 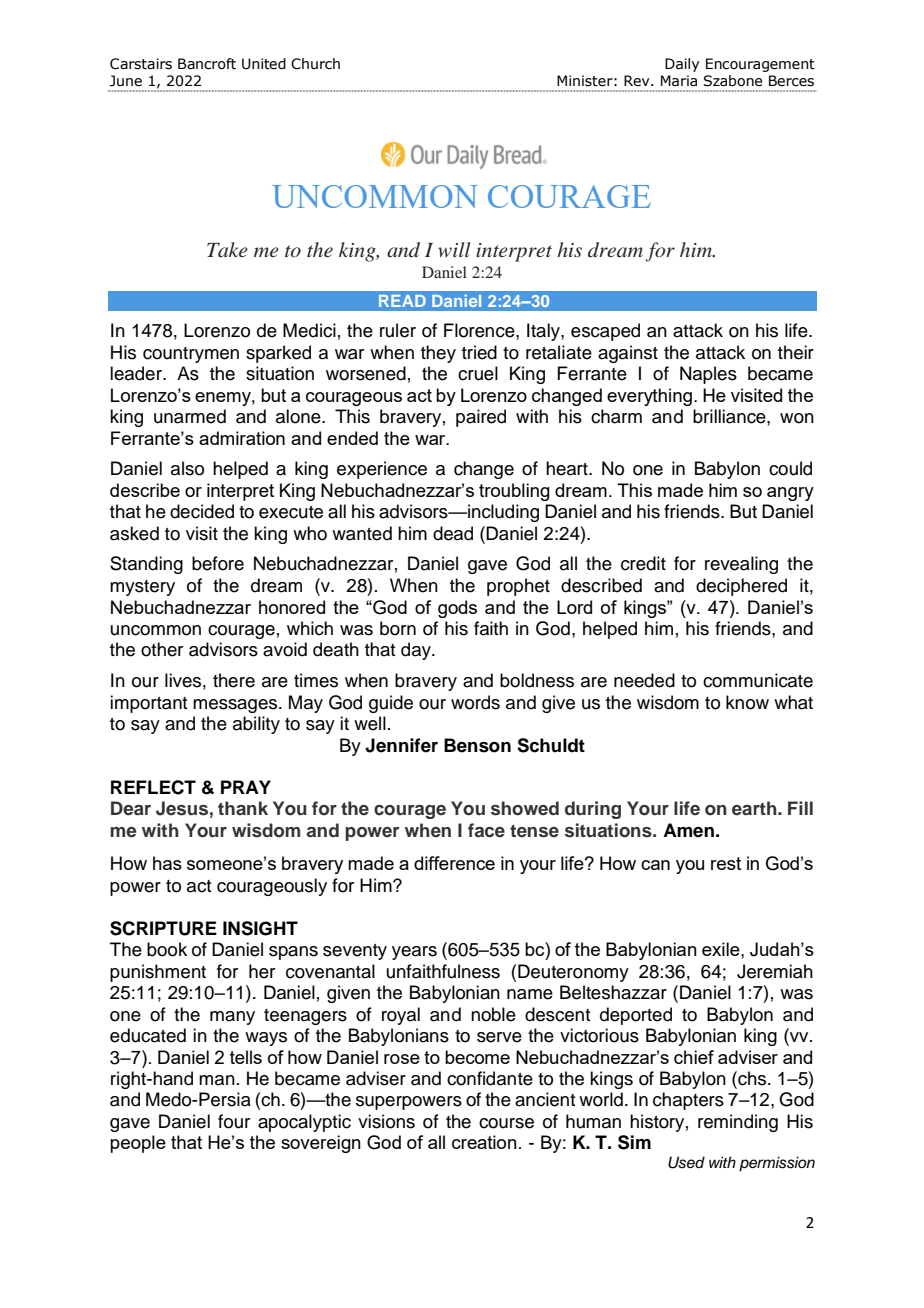 What do you see at coordinates (741, 587) in the image?
I see `deciphered` at bounding box center [741, 587].
